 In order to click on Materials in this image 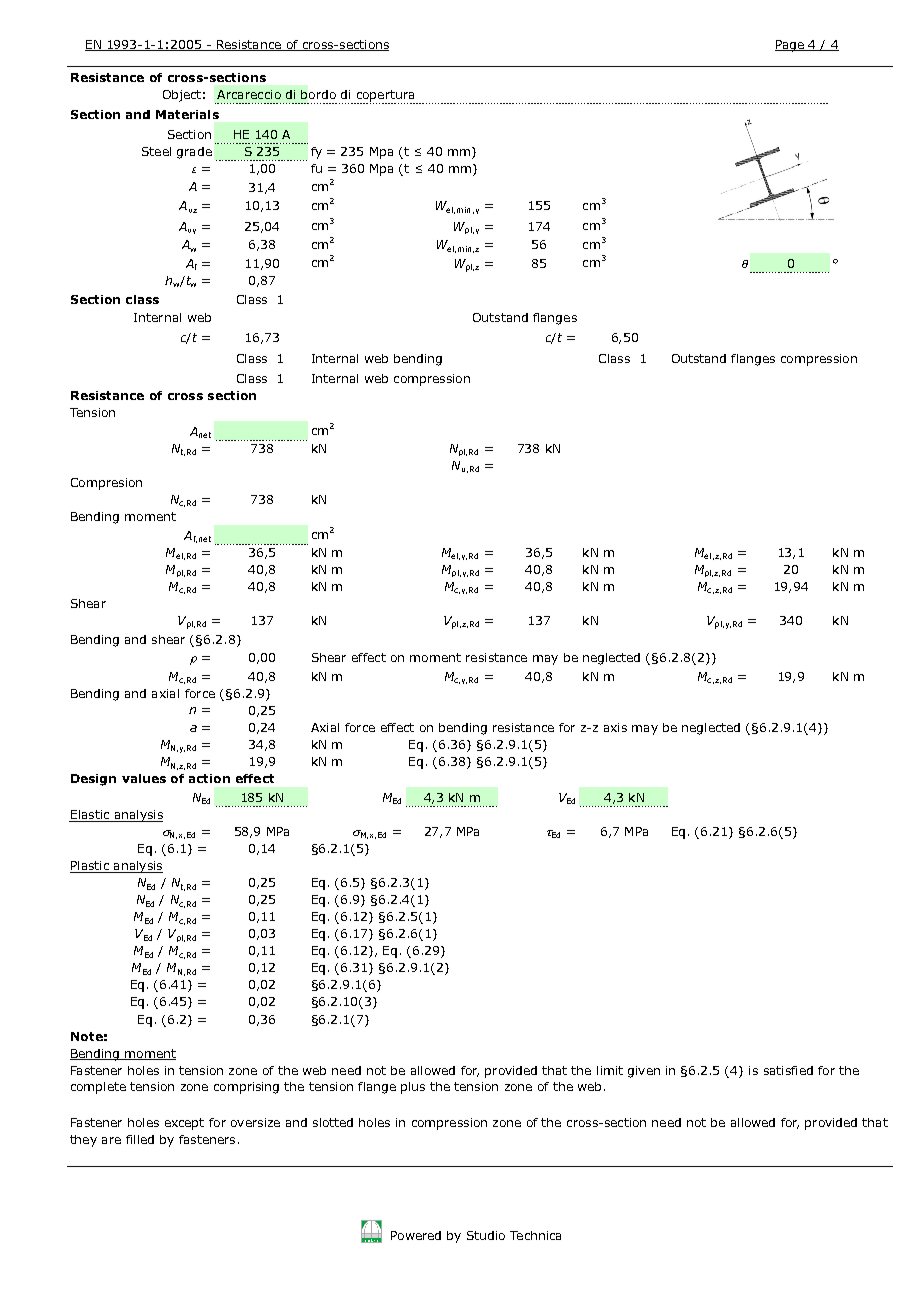, I will do `click(187, 114)`.
